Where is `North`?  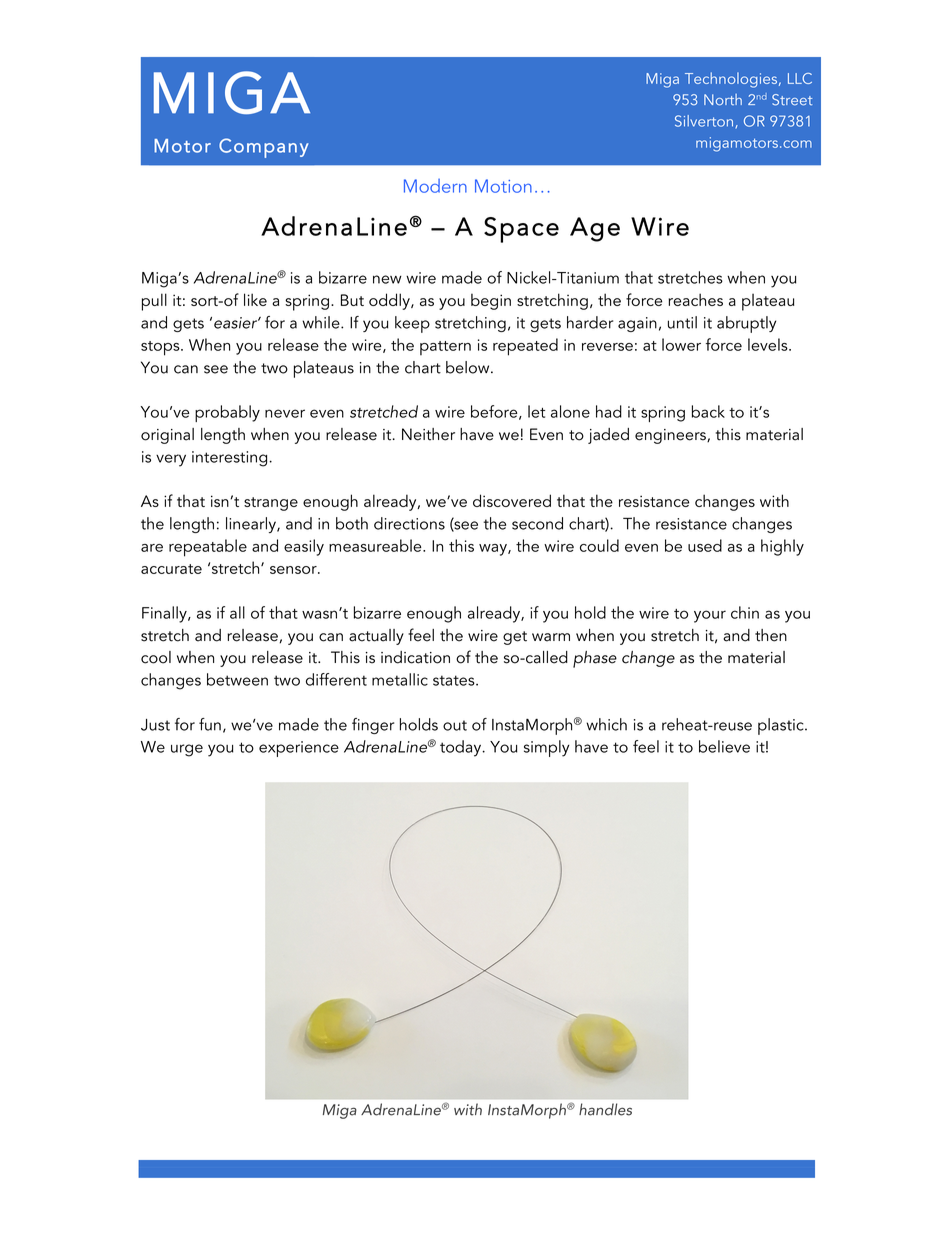
North is located at coordinates (723, 100).
